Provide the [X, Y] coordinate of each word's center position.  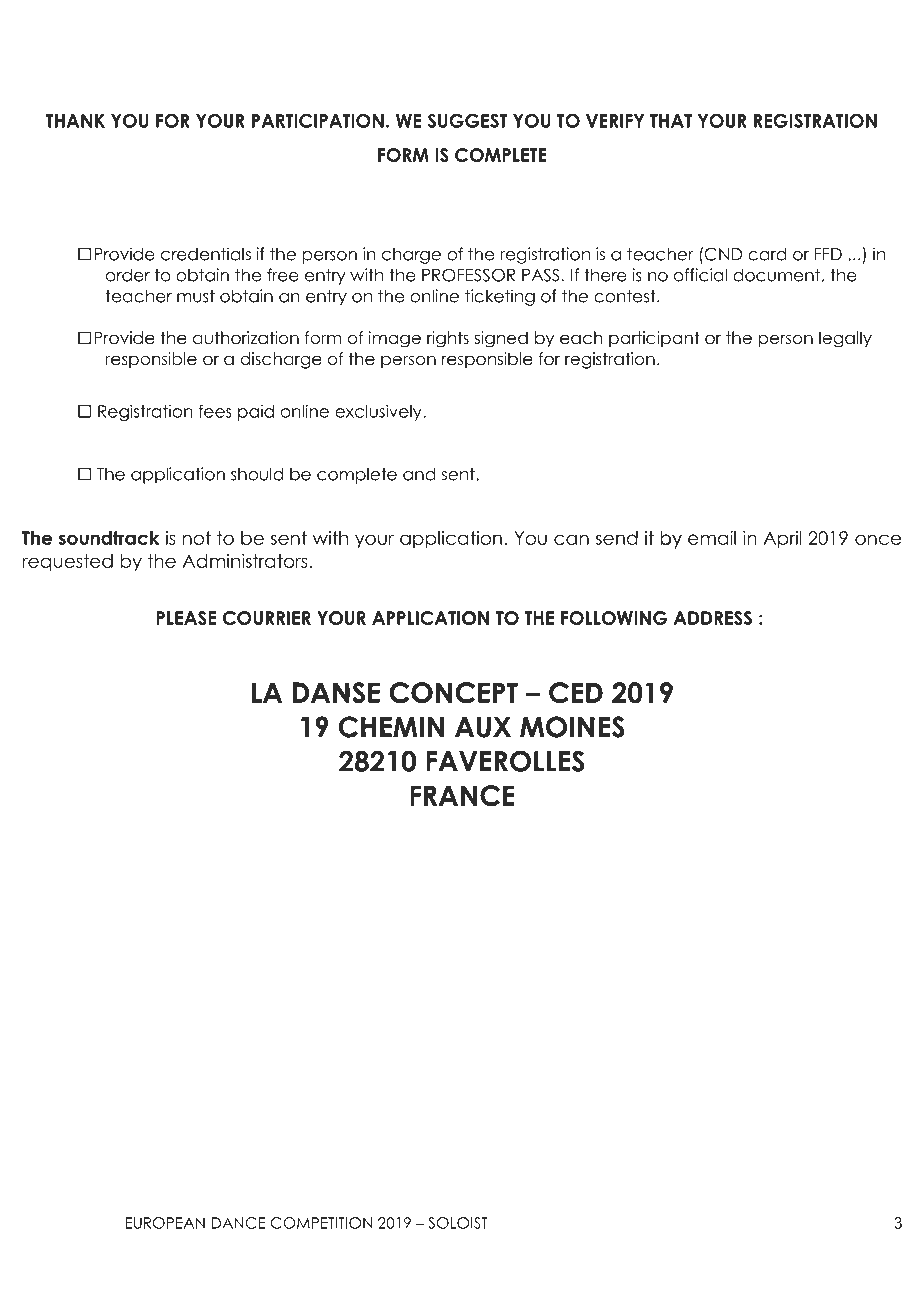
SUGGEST [467, 120]
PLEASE [186, 618]
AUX [483, 728]
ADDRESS [713, 618]
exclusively [379, 413]
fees [215, 411]
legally [845, 339]
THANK [75, 121]
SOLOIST [458, 1223]
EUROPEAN [165, 1223]
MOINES [571, 728]
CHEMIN [392, 728]
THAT [671, 121]
